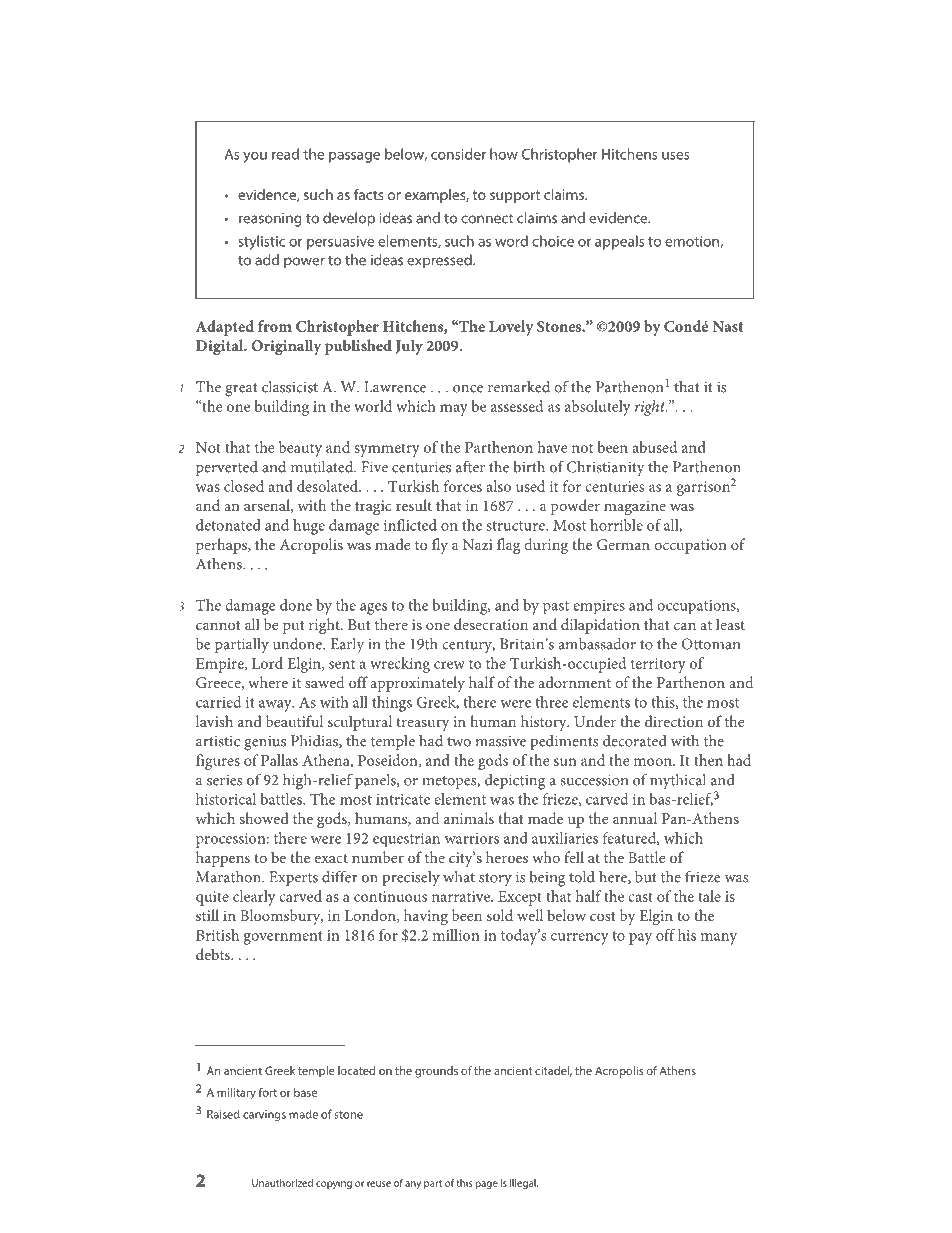  Describe the element at coordinates (524, 1184) in the page. I see `illegal` at that location.
